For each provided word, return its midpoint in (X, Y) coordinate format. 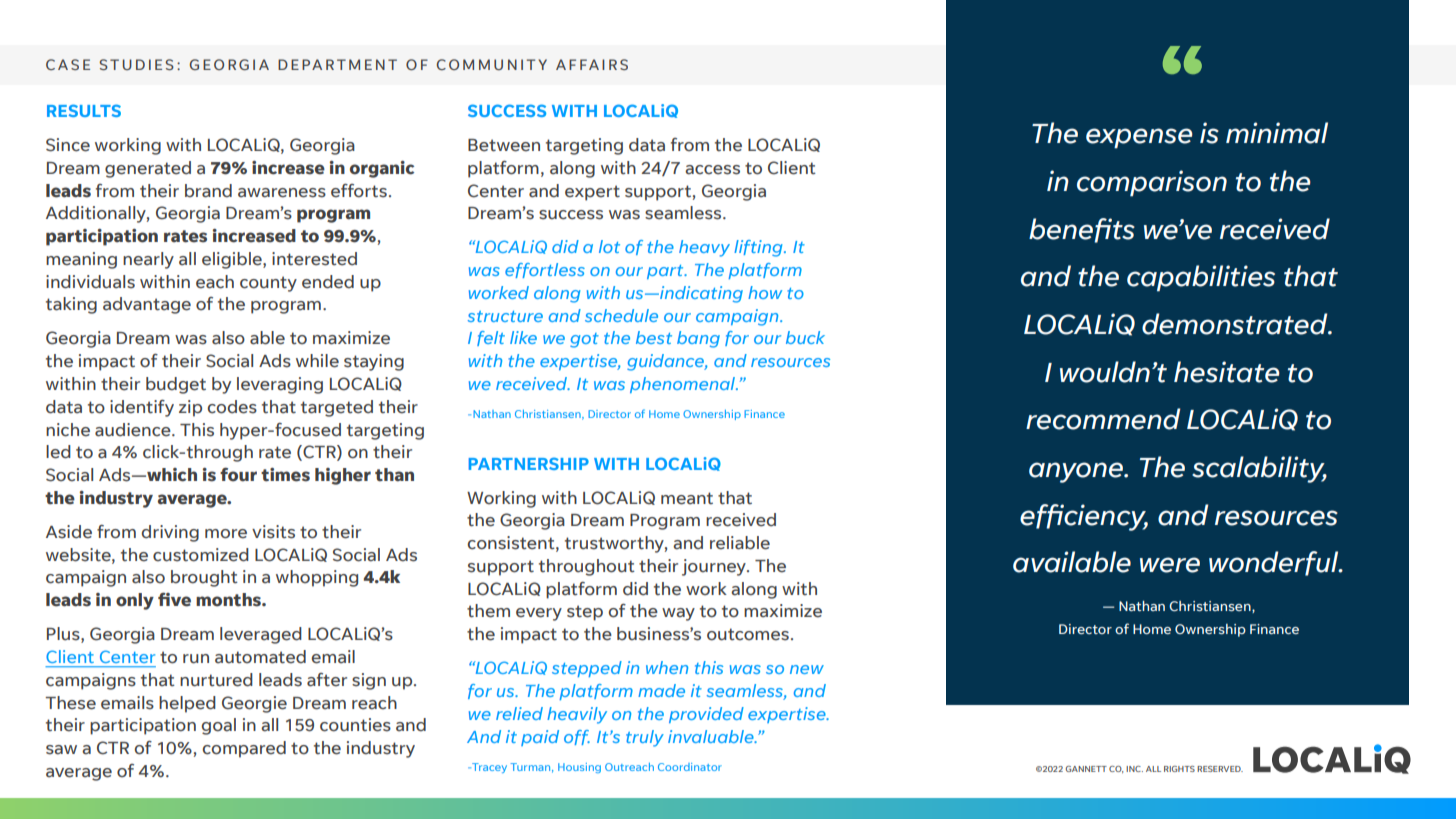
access (712, 170)
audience (134, 430)
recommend (1103, 419)
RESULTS (84, 110)
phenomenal (683, 385)
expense (1139, 138)
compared (244, 749)
